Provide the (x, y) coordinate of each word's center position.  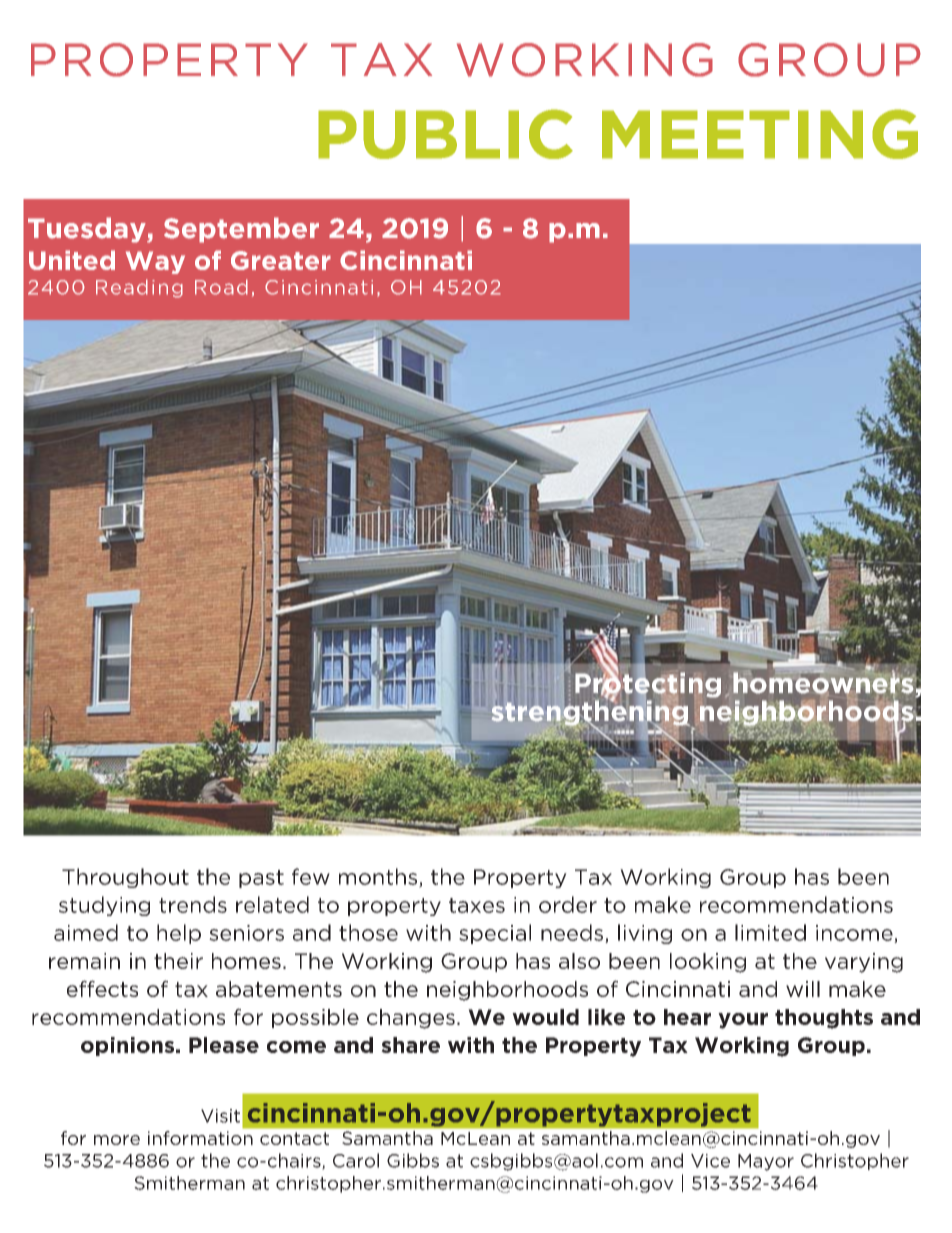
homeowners (823, 682)
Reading (139, 288)
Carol (356, 1160)
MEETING (760, 134)
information (200, 1138)
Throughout (125, 878)
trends (193, 904)
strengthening (590, 713)
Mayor (766, 1162)
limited (770, 932)
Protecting (648, 685)
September (241, 230)
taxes (477, 905)
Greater (281, 260)
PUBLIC (445, 134)
